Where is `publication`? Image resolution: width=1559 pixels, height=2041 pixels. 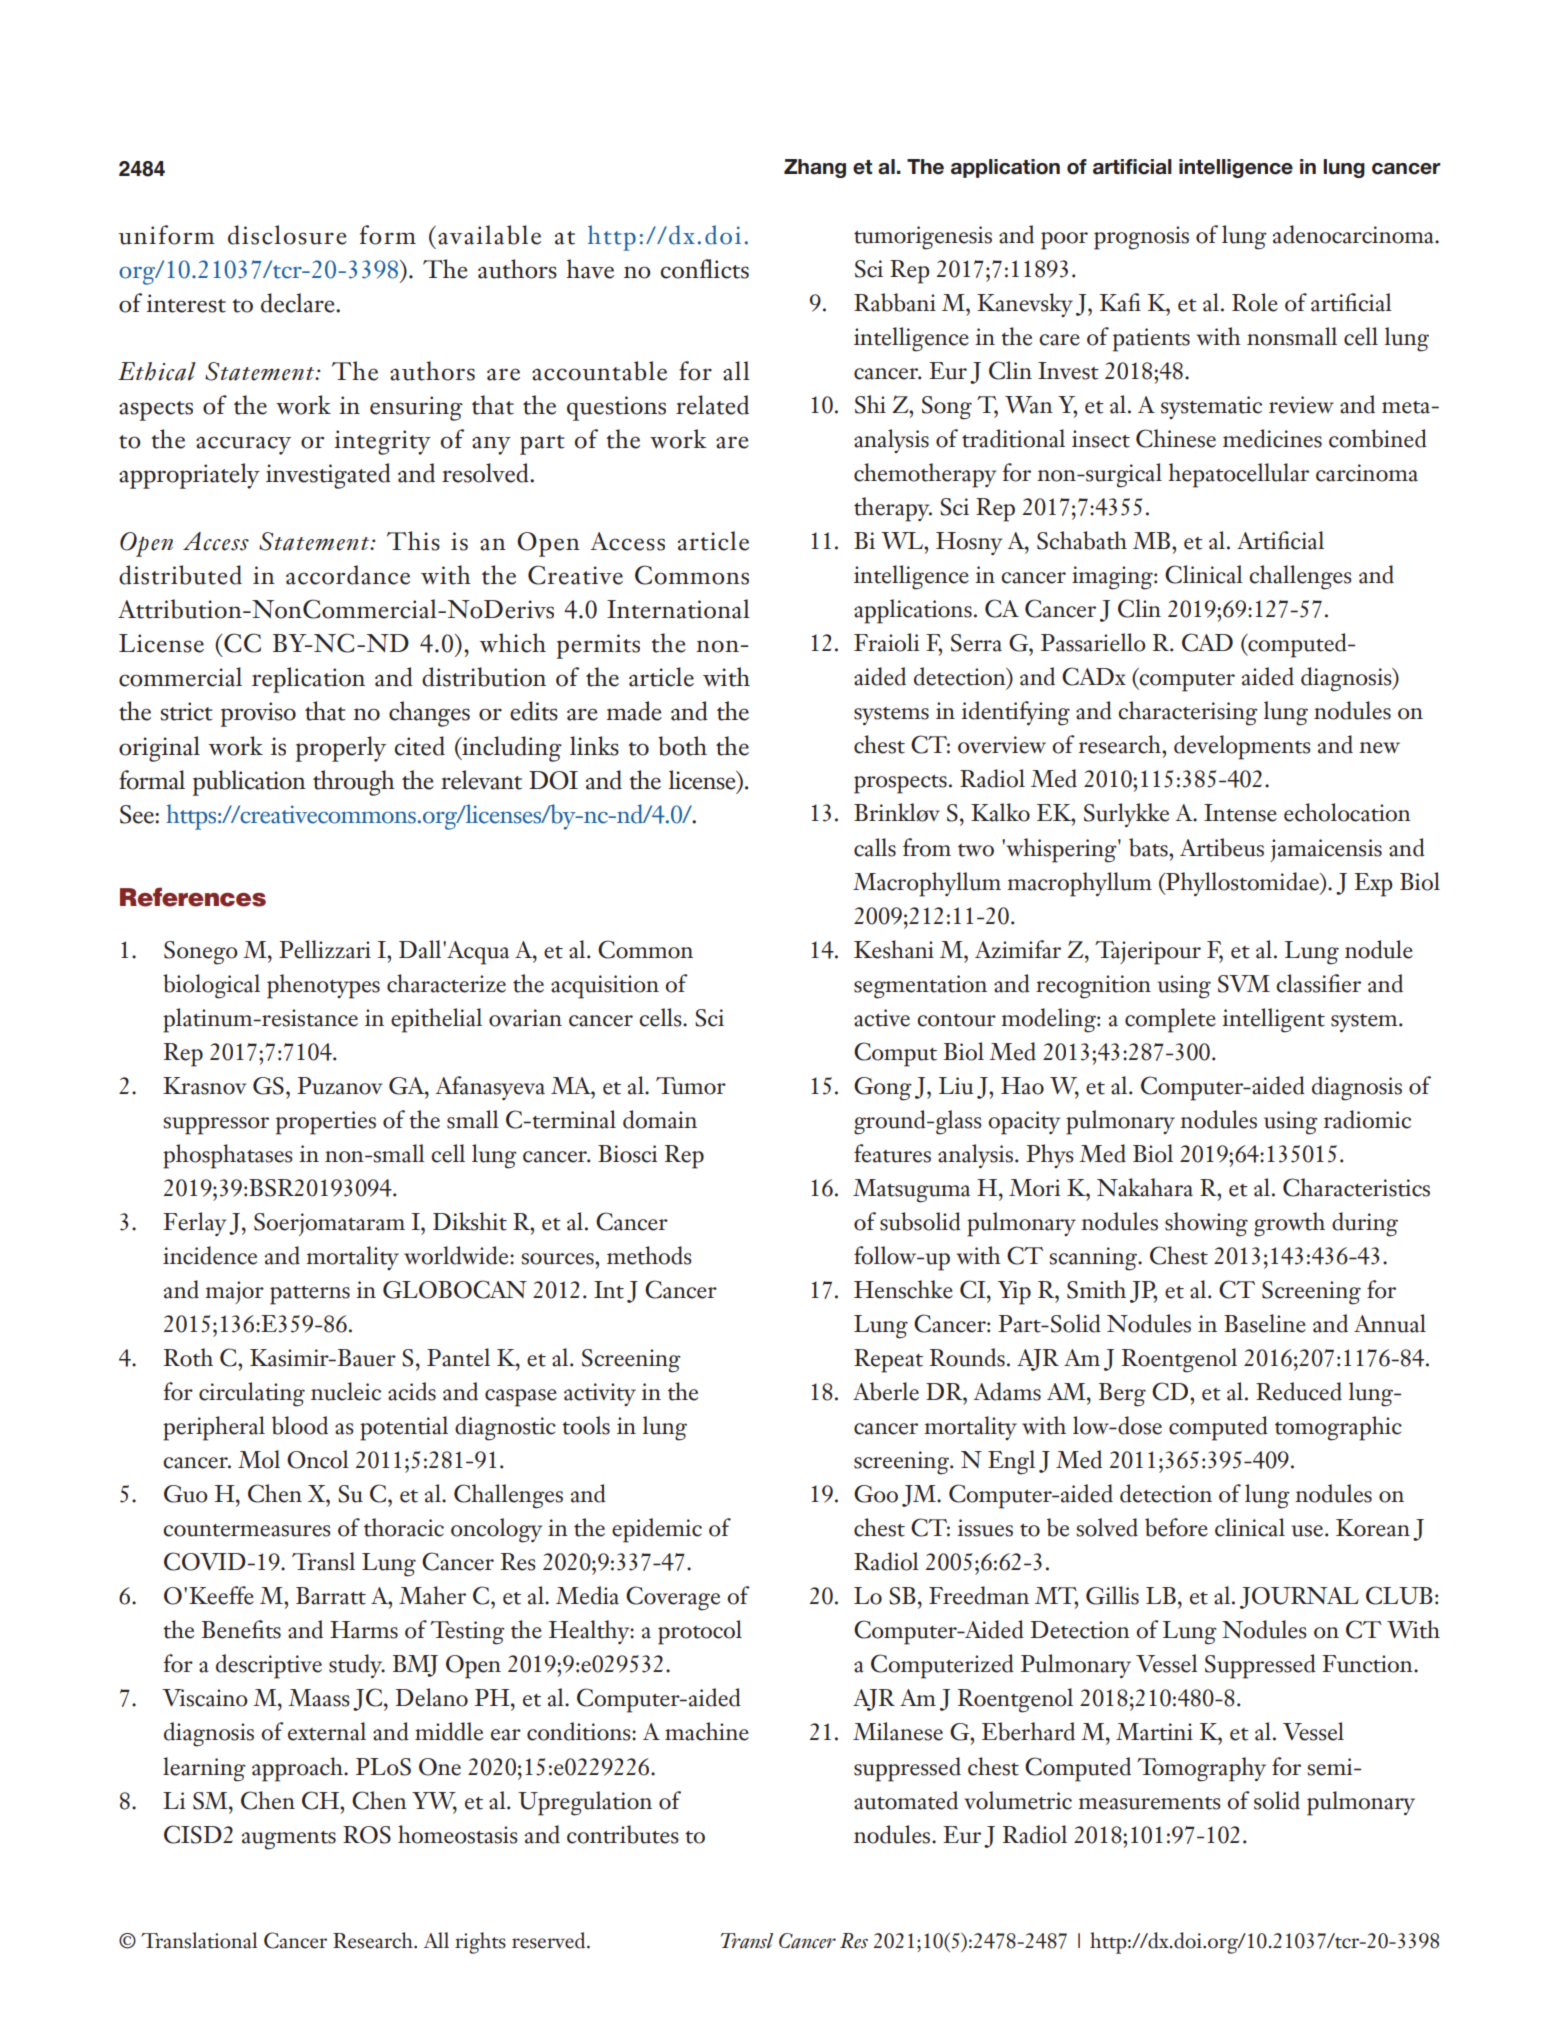 publication is located at coordinates (249, 783).
